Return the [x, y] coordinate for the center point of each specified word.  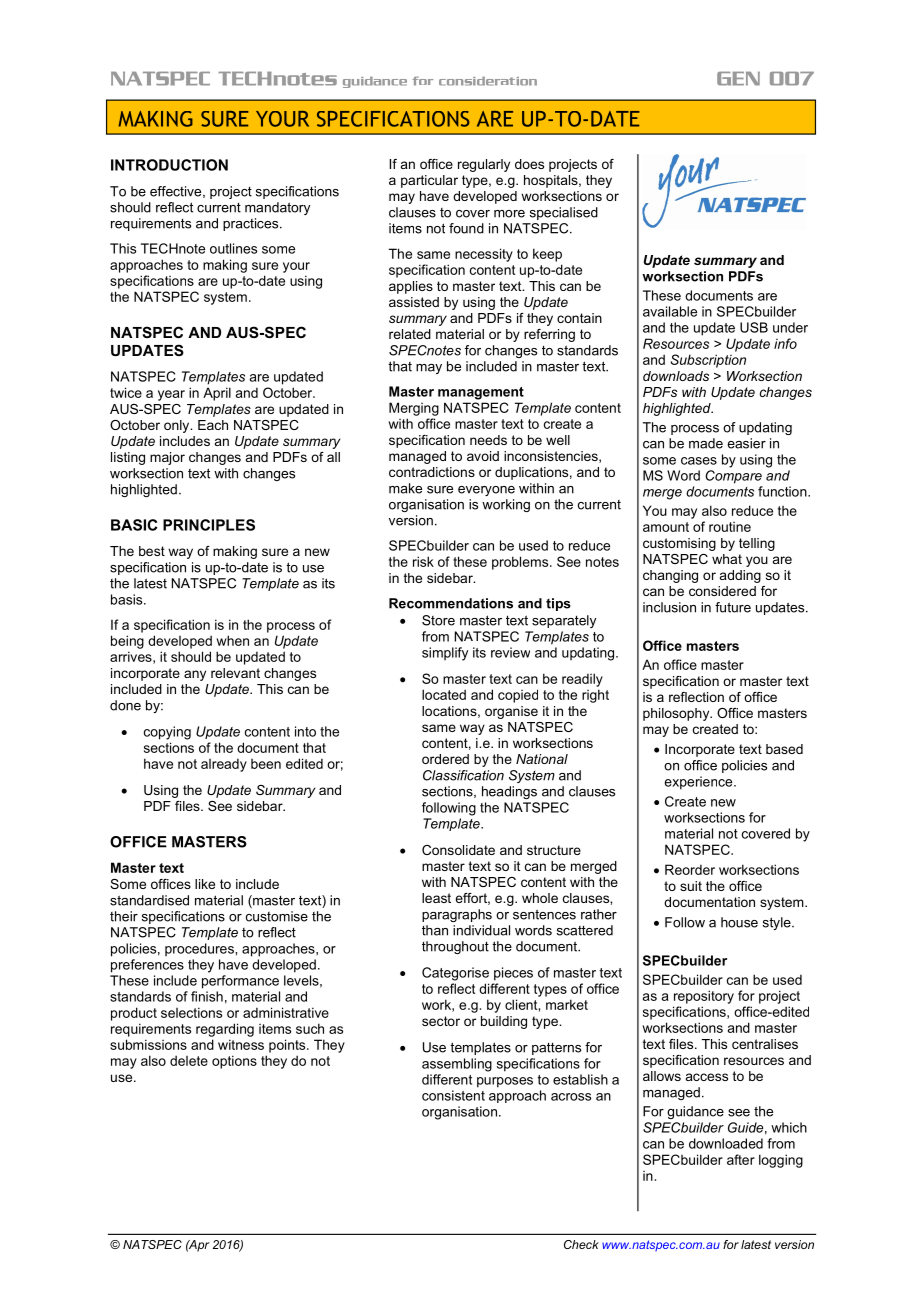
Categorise [455, 974]
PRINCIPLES [209, 525]
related [410, 334]
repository [704, 997]
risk [423, 561]
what [727, 559]
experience [700, 783]
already [224, 765]
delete [189, 1060]
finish [207, 996]
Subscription [708, 361]
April [217, 394]
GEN [738, 79]
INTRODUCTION [169, 165]
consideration [488, 81]
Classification [463, 775]
